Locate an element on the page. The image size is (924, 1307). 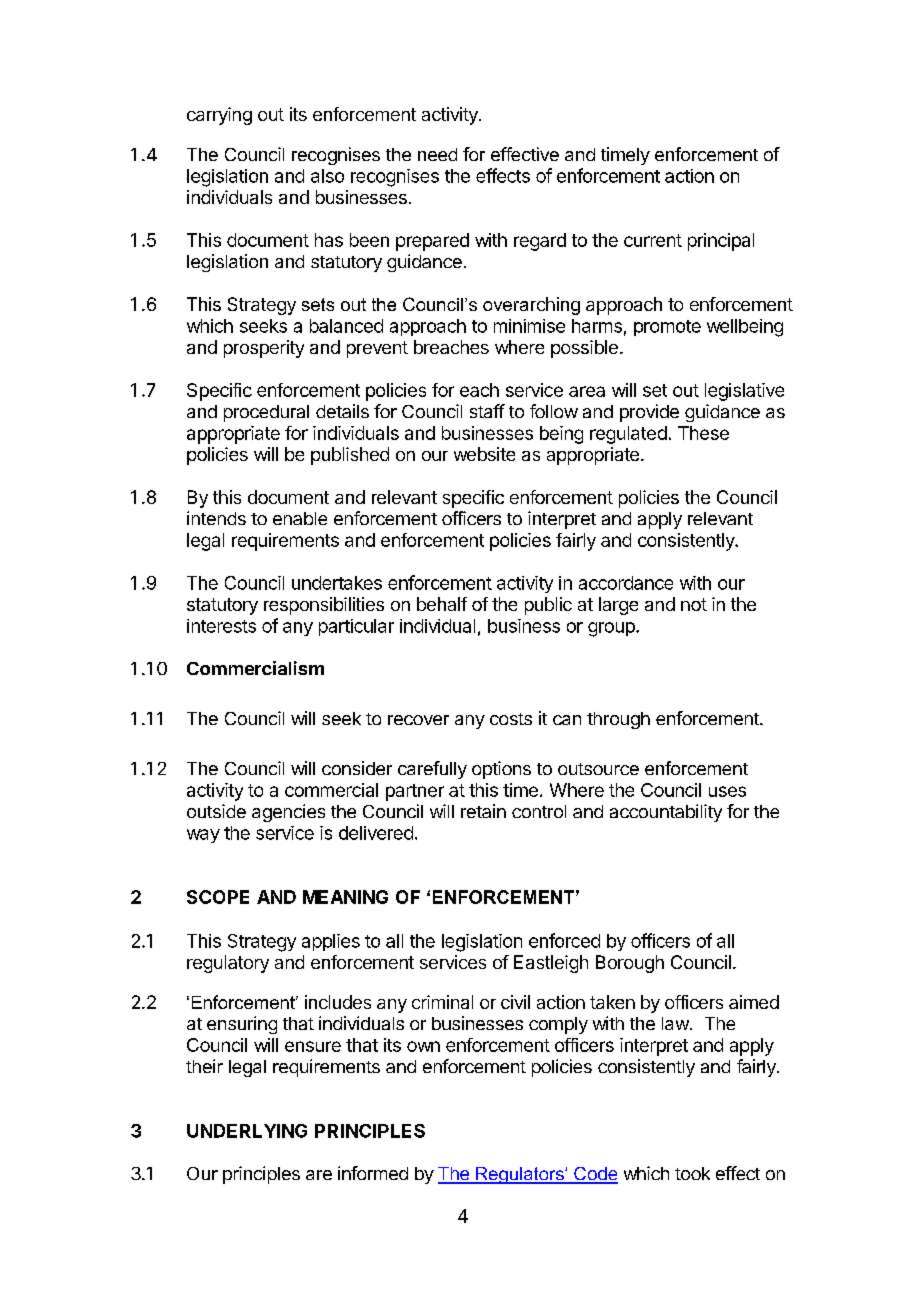
need is located at coordinates (437, 154).
